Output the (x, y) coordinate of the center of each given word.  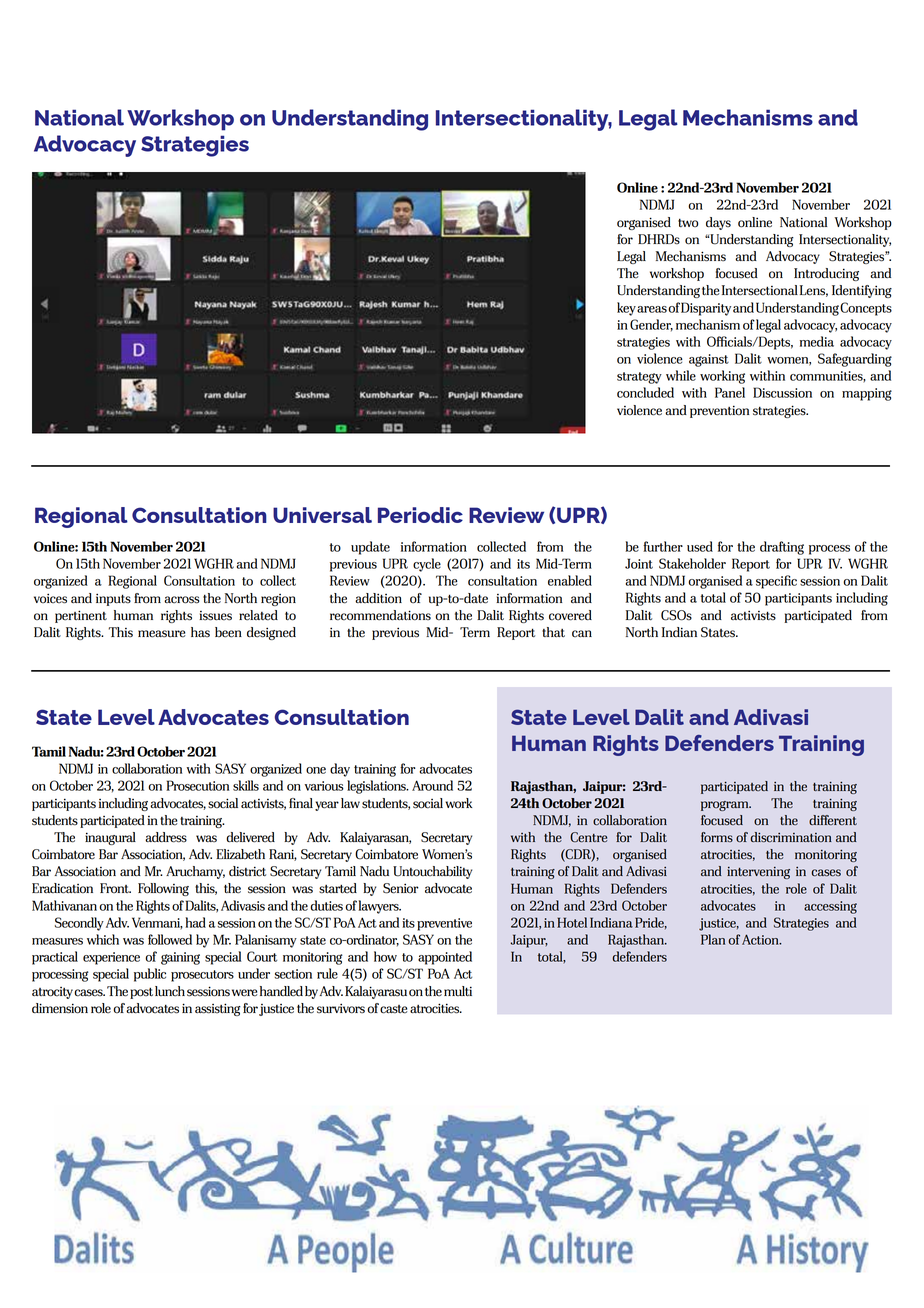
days (718, 223)
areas (652, 309)
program (726, 806)
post (141, 993)
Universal (322, 515)
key (626, 309)
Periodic (420, 515)
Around (432, 785)
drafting (782, 548)
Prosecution (197, 785)
